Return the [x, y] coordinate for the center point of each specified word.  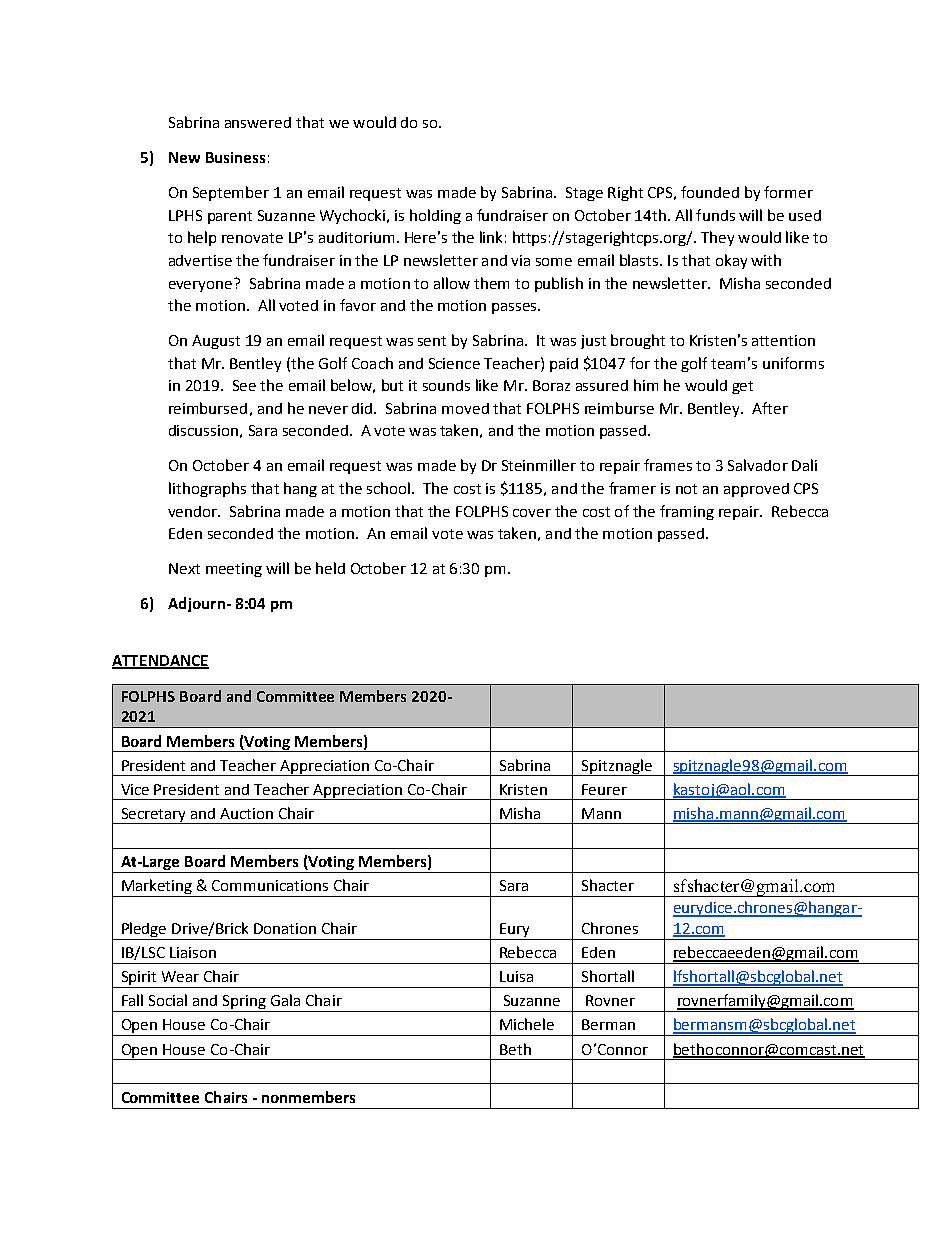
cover [532, 513]
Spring [245, 1003]
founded [710, 192]
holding [435, 216]
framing [687, 512]
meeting [234, 570]
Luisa [516, 976]
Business [235, 157]
